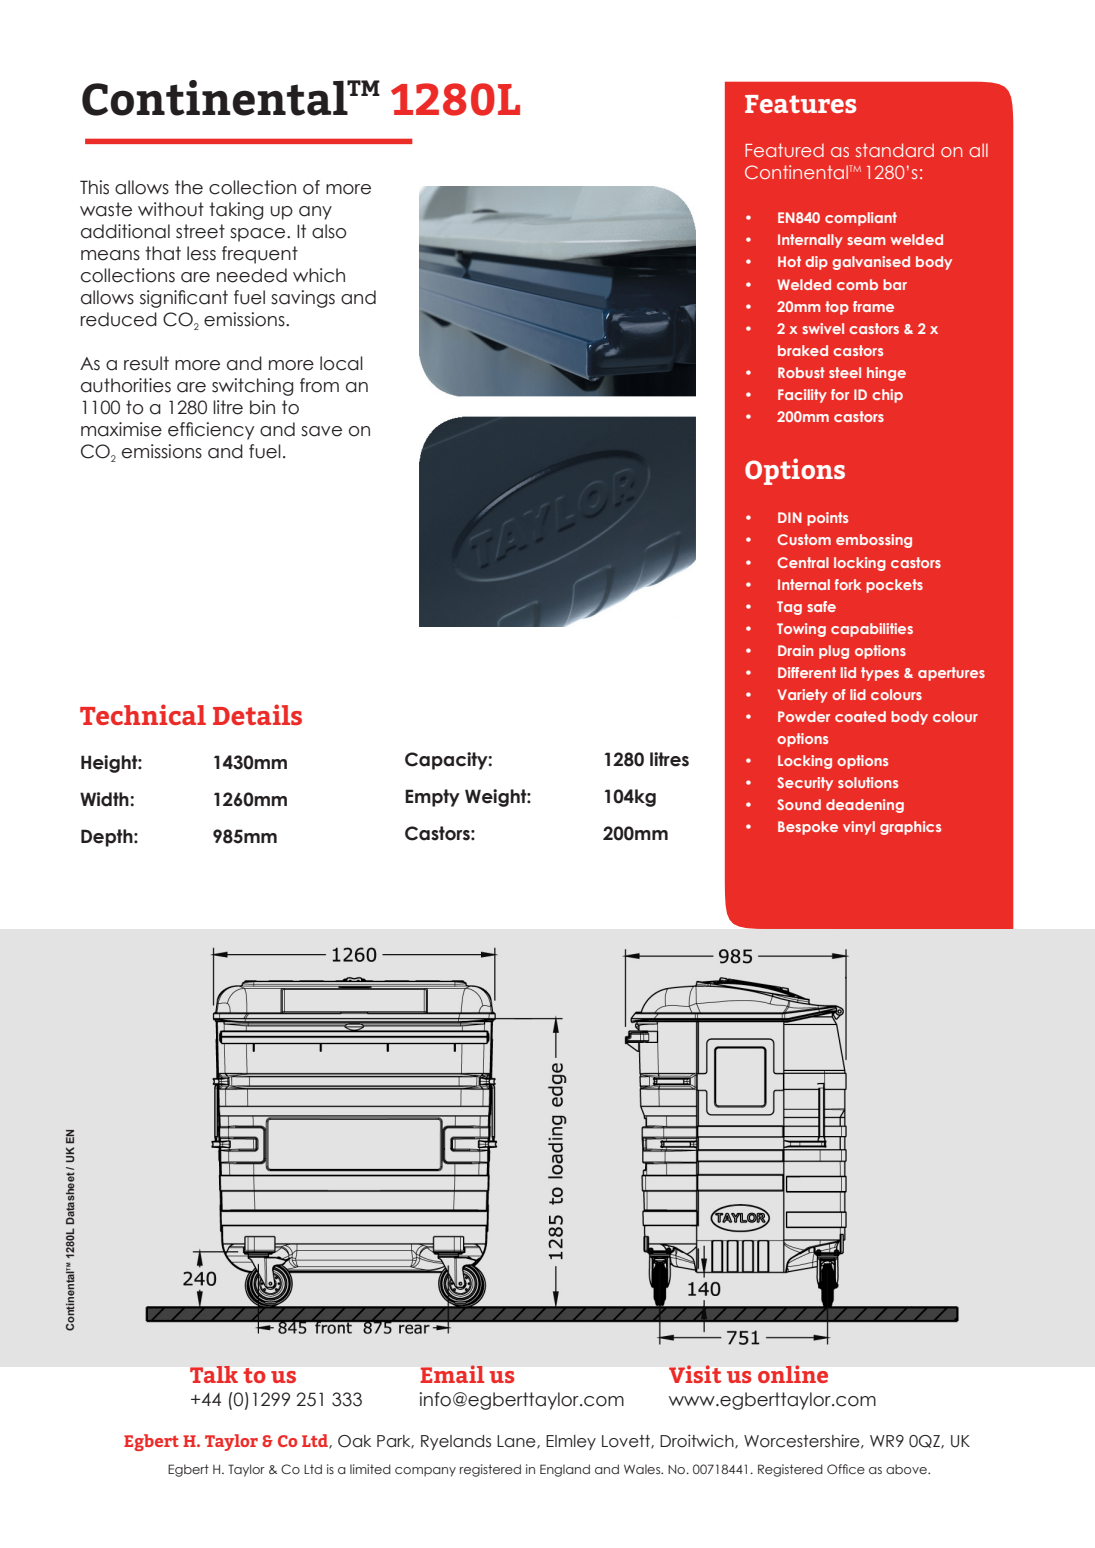 Image resolution: width=1095 pixels, height=1548 pixels. Describe the element at coordinates (793, 1374) in the image. I see `online` at that location.
